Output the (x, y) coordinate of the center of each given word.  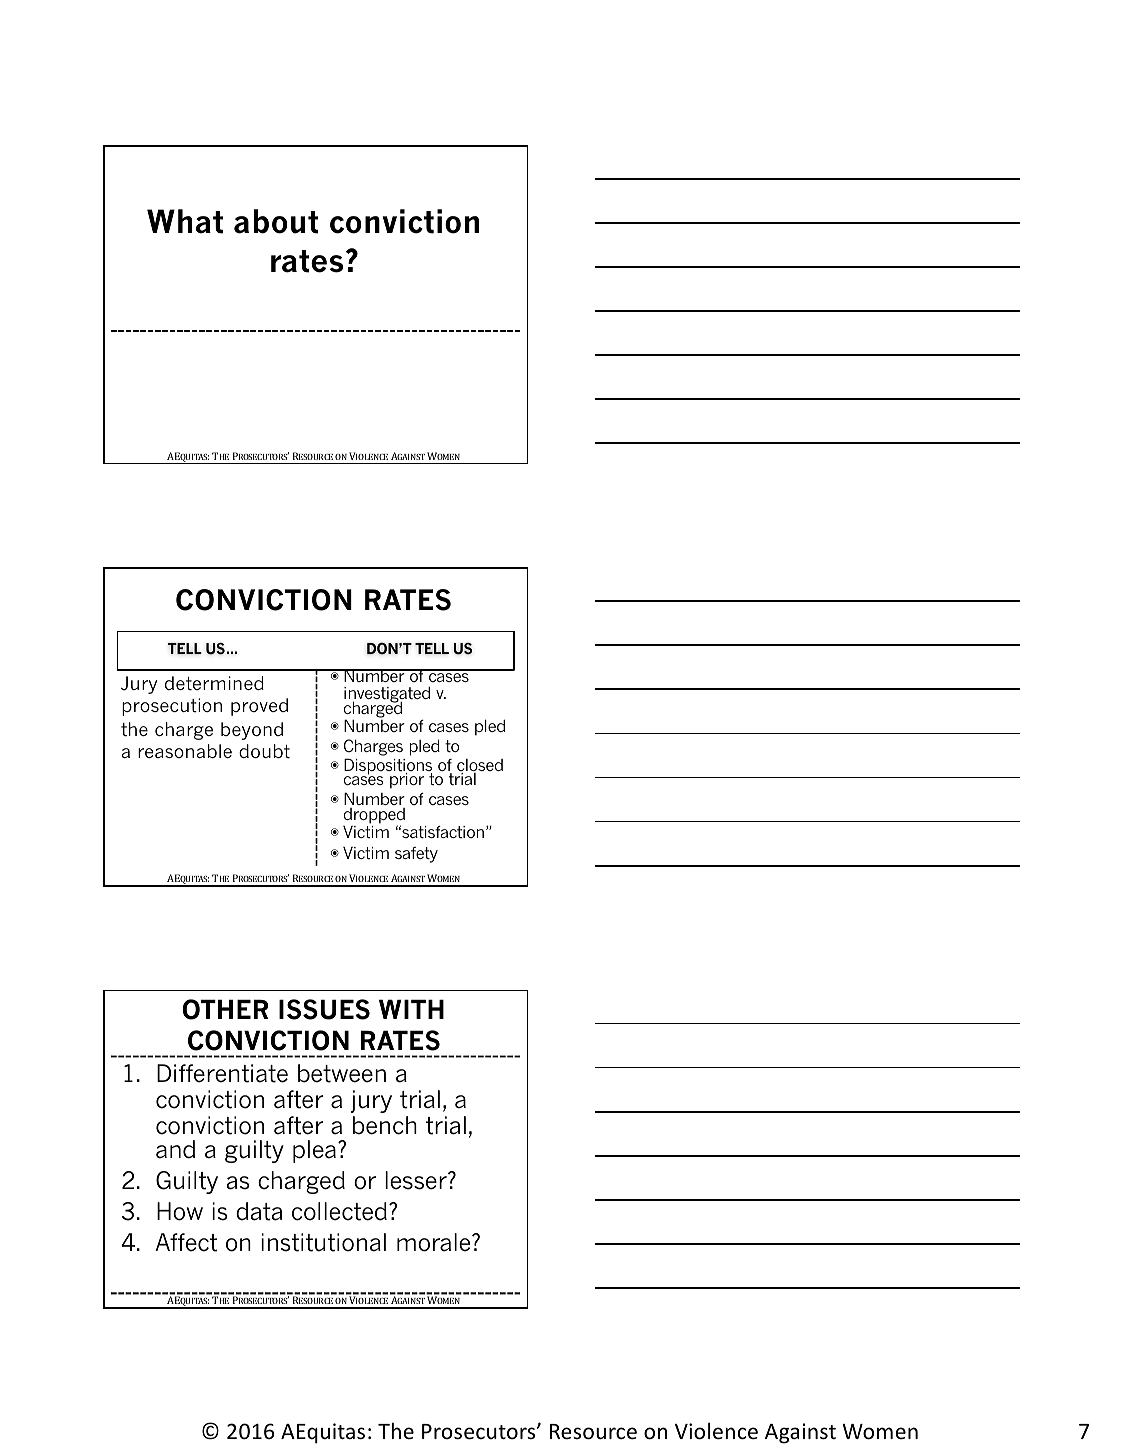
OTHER (225, 1009)
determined (214, 683)
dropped (374, 817)
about (276, 221)
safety (416, 855)
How (180, 1211)
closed (480, 766)
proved (259, 707)
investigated (387, 695)
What (185, 221)
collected (339, 1211)
